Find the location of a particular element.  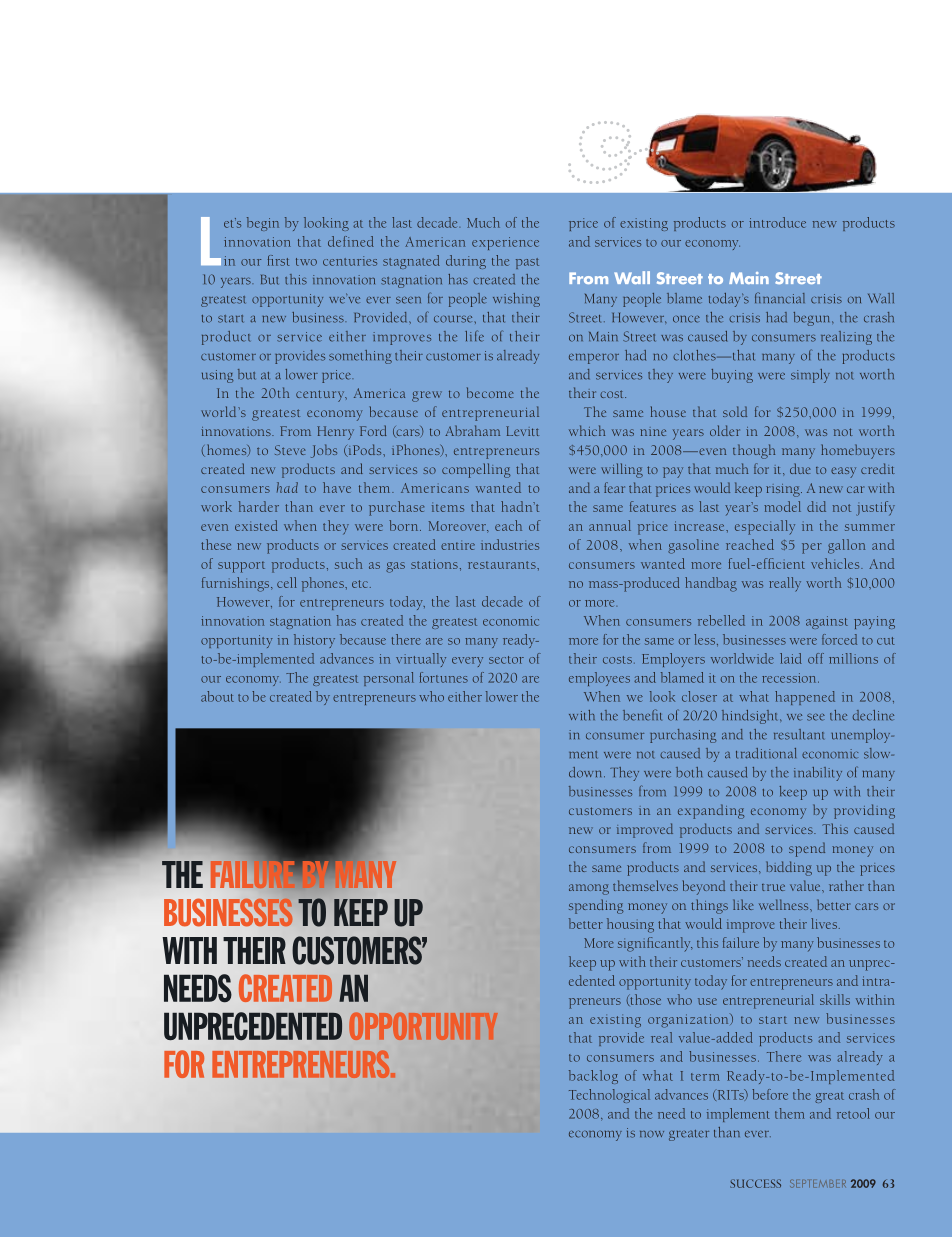

lives is located at coordinates (824, 923).
